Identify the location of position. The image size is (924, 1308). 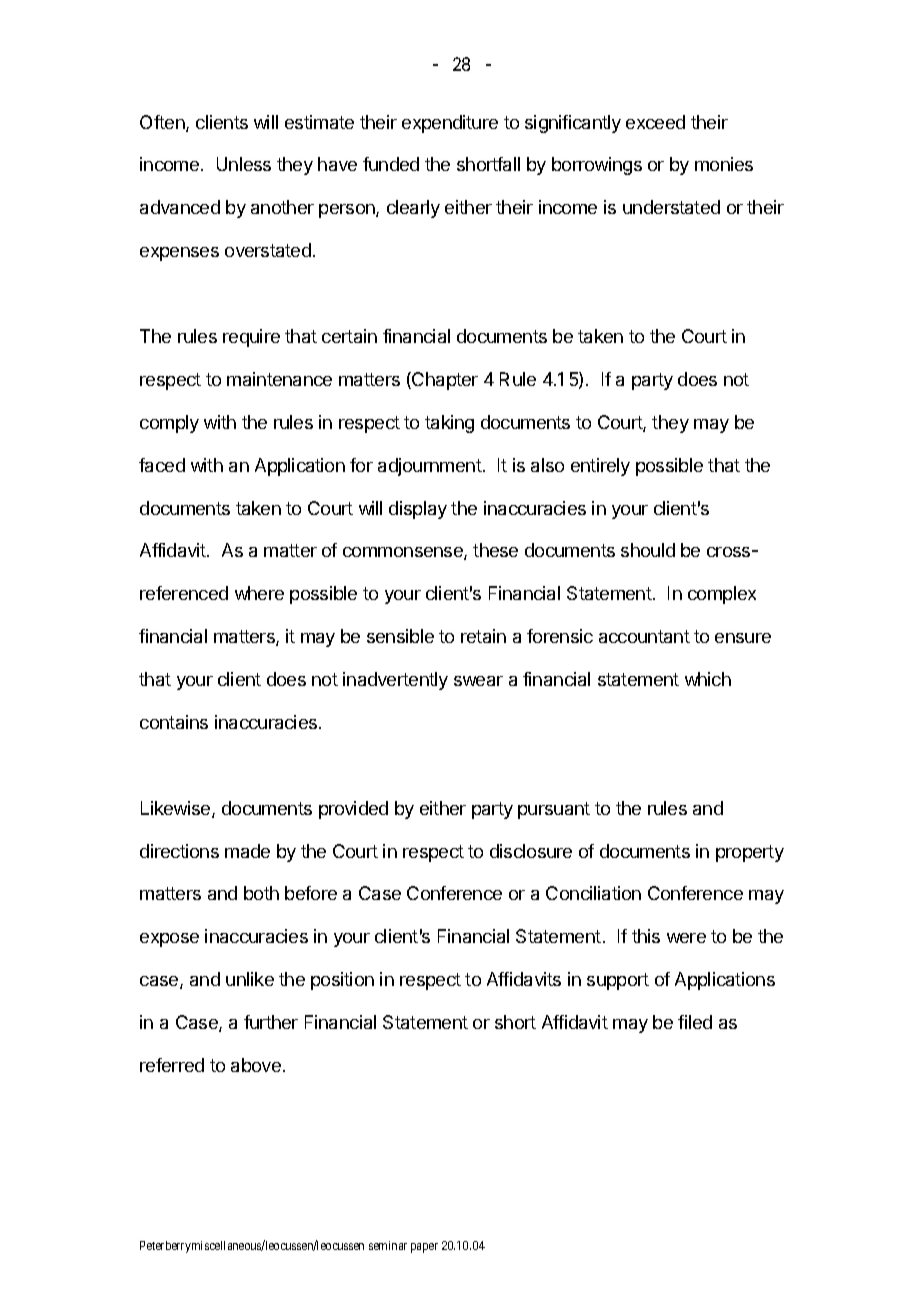
(342, 981).
